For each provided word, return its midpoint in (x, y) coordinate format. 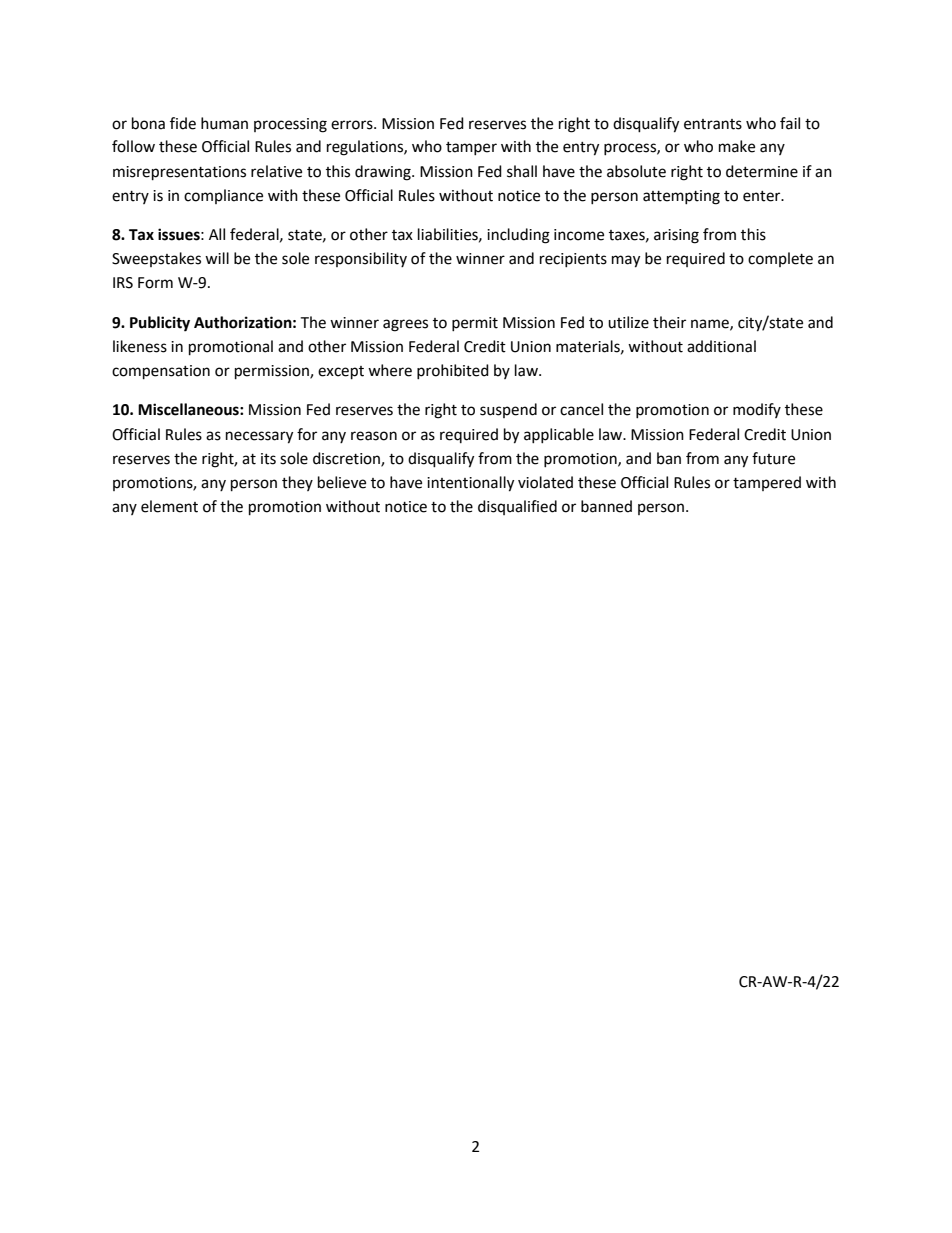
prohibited (453, 371)
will (217, 258)
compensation (161, 372)
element (169, 506)
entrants (713, 124)
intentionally (470, 484)
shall (522, 171)
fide (183, 123)
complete (780, 259)
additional (721, 346)
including (518, 236)
